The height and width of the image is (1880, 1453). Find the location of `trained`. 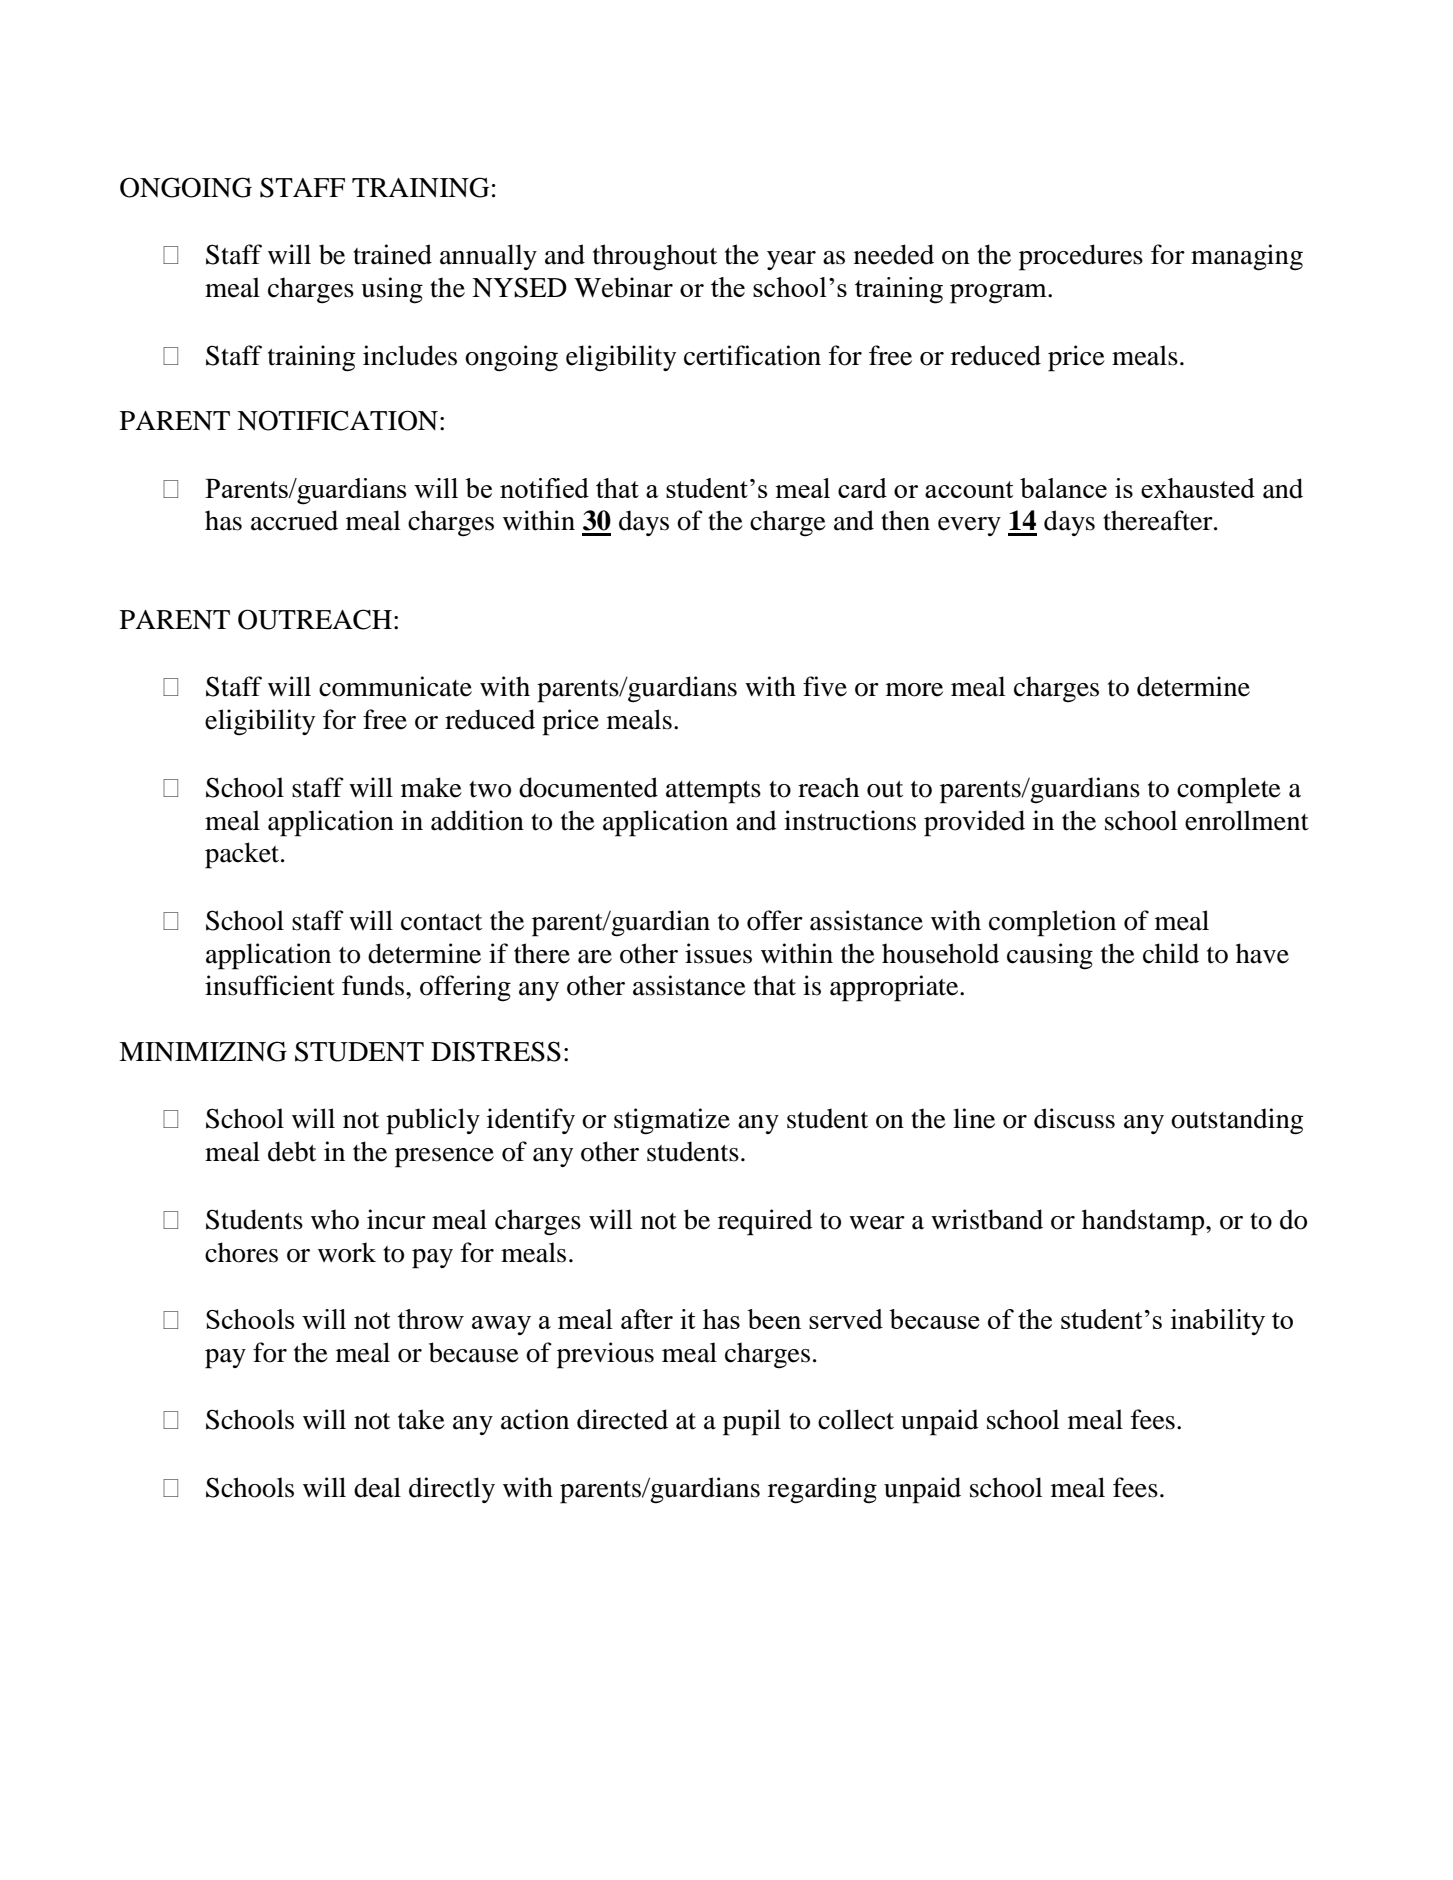

trained is located at coordinates (392, 254).
